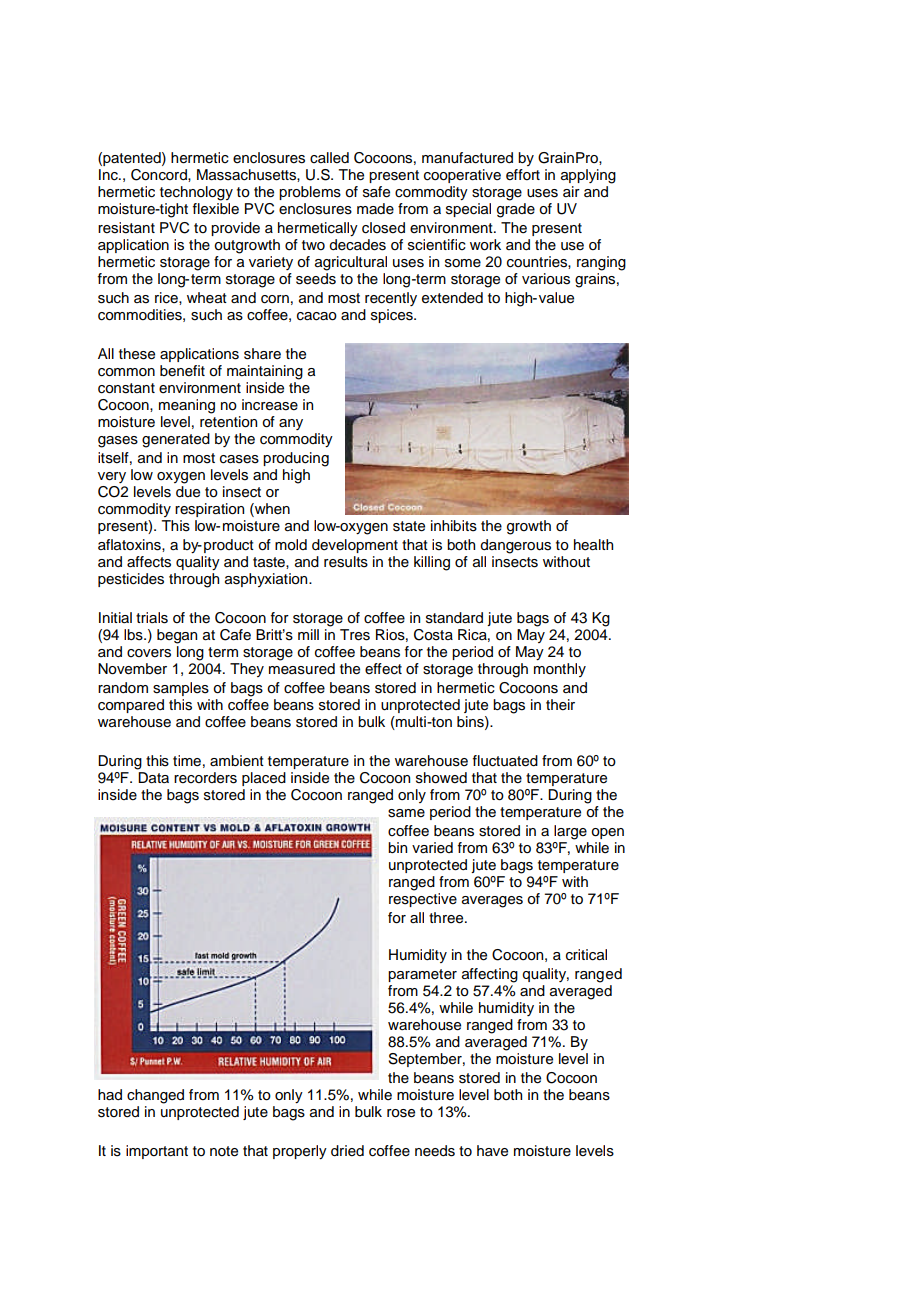 The width and height of the image is (924, 1308). Describe the element at coordinates (570, 832) in the image. I see `large` at that location.
